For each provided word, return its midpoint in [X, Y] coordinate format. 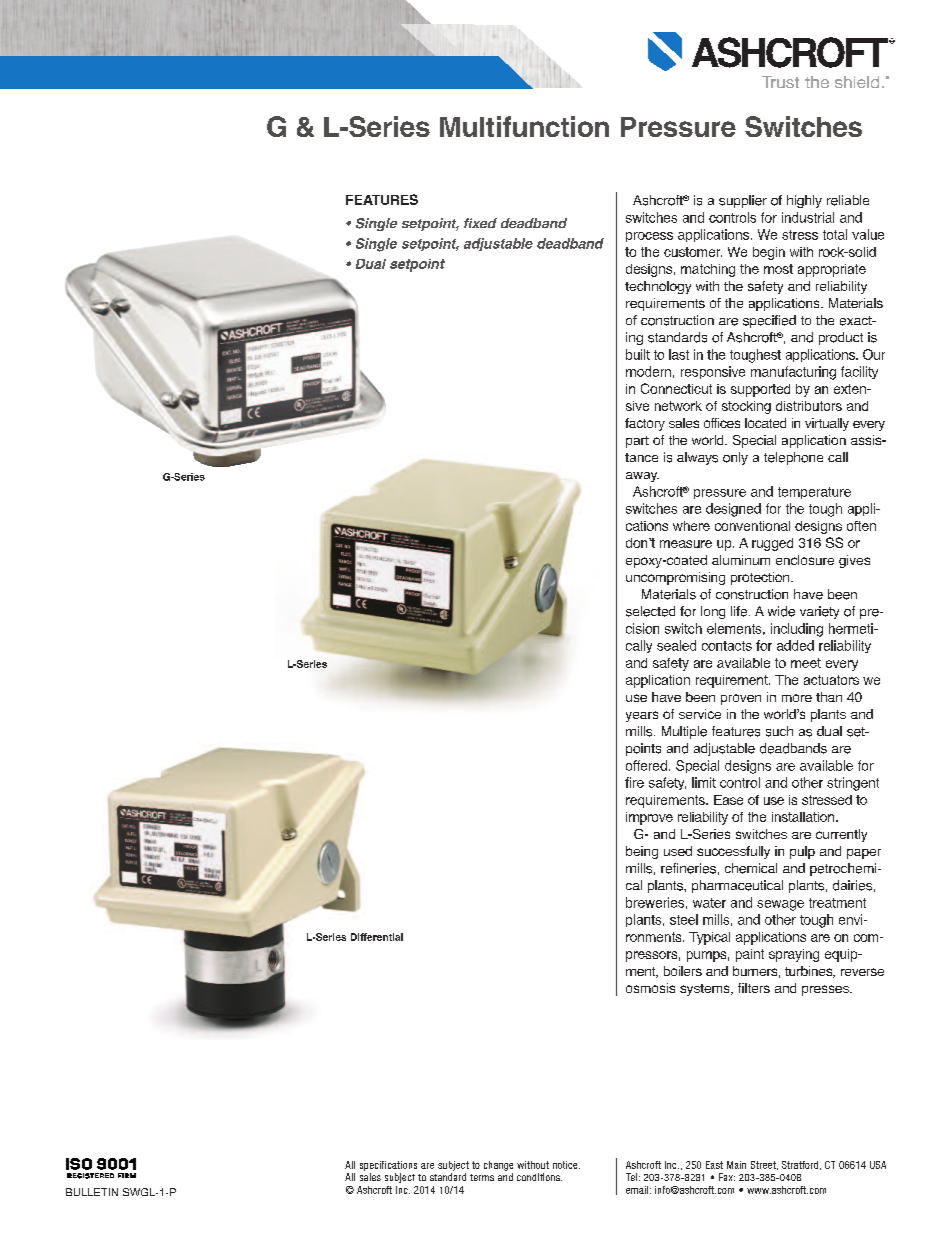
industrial [808, 217]
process [649, 237]
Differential [377, 937]
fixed [480, 223]
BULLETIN [92, 1192]
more [797, 698]
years [642, 716]
